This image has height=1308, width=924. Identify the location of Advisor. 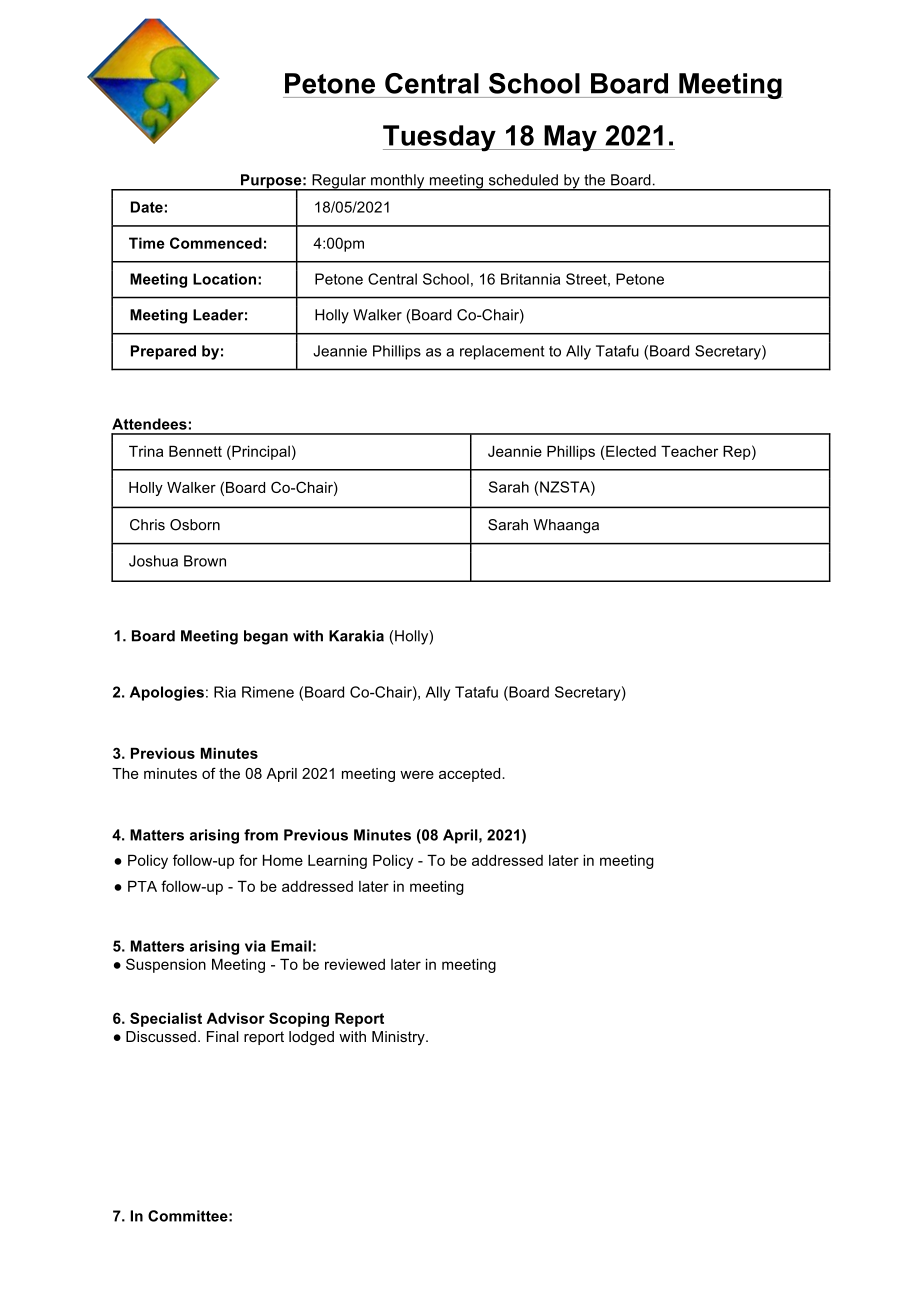
(236, 1018).
